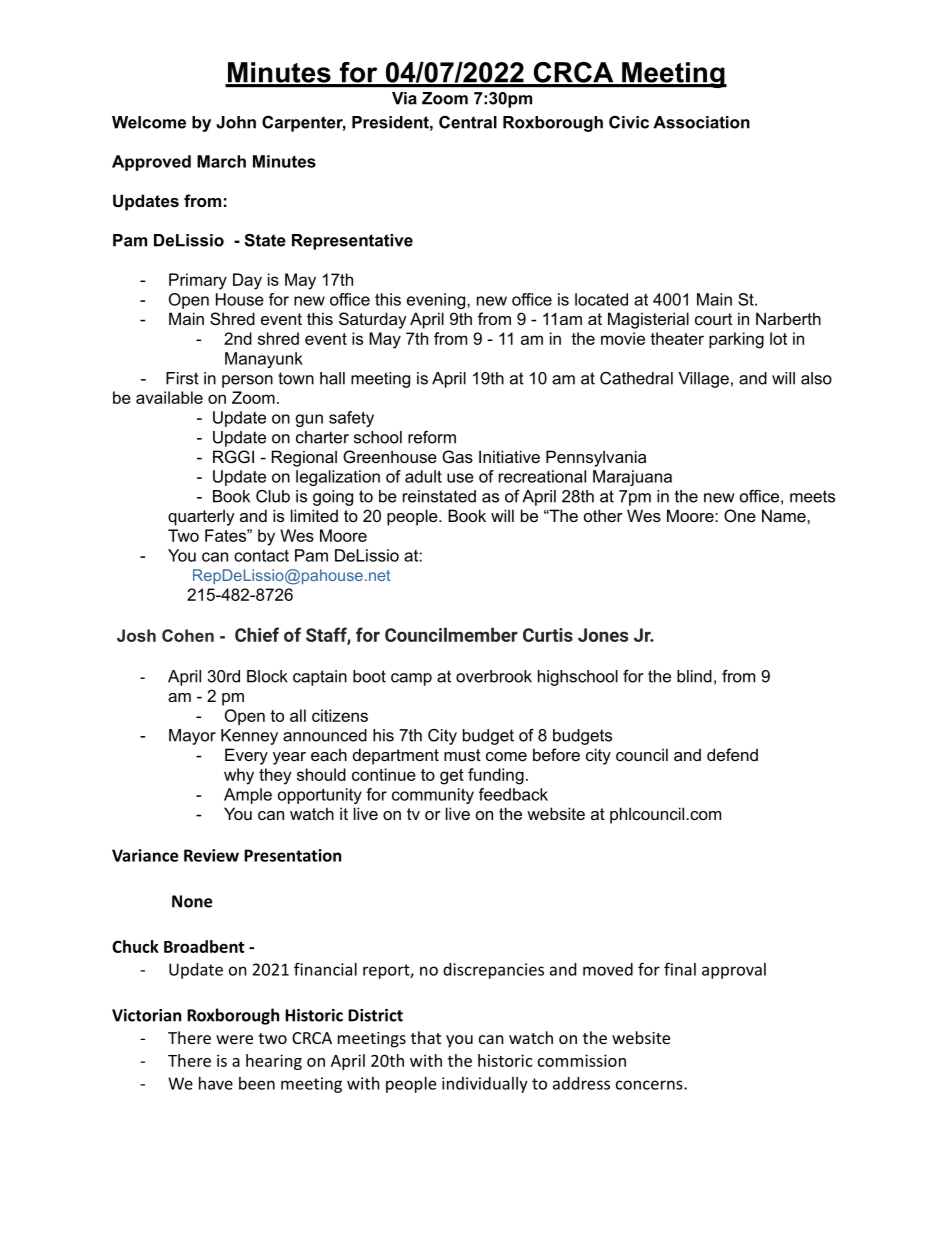 This screenshot has width=952, height=1233. What do you see at coordinates (650, 1085) in the screenshot?
I see `concerns` at bounding box center [650, 1085].
